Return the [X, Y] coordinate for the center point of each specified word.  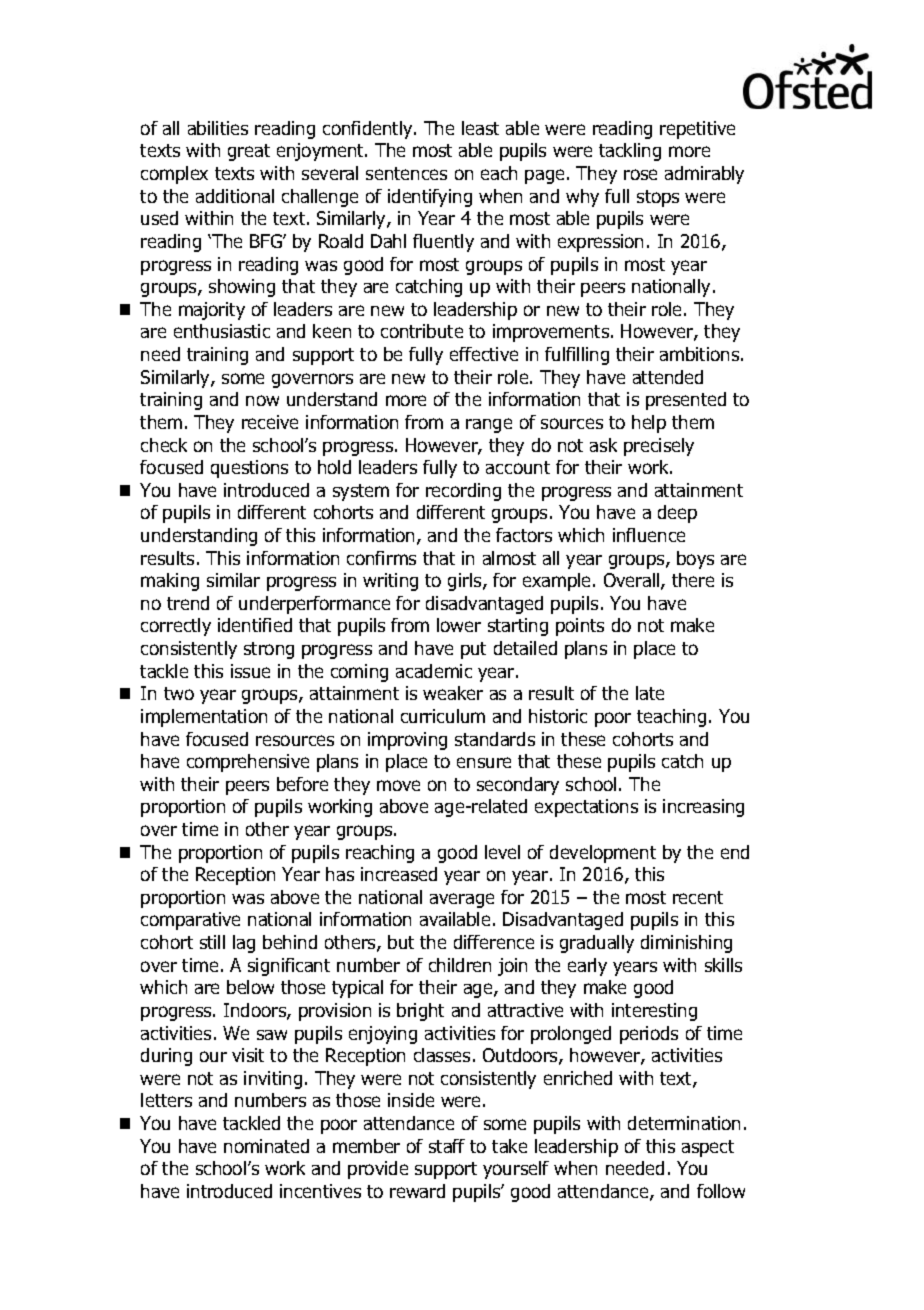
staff [447, 1146]
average [462, 900]
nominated [266, 1146]
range [489, 425]
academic [434, 671]
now [262, 400]
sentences [406, 173]
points [580, 627]
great [249, 152]
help [649, 424]
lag [244, 944]
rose [640, 174]
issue [250, 671]
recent [698, 897]
